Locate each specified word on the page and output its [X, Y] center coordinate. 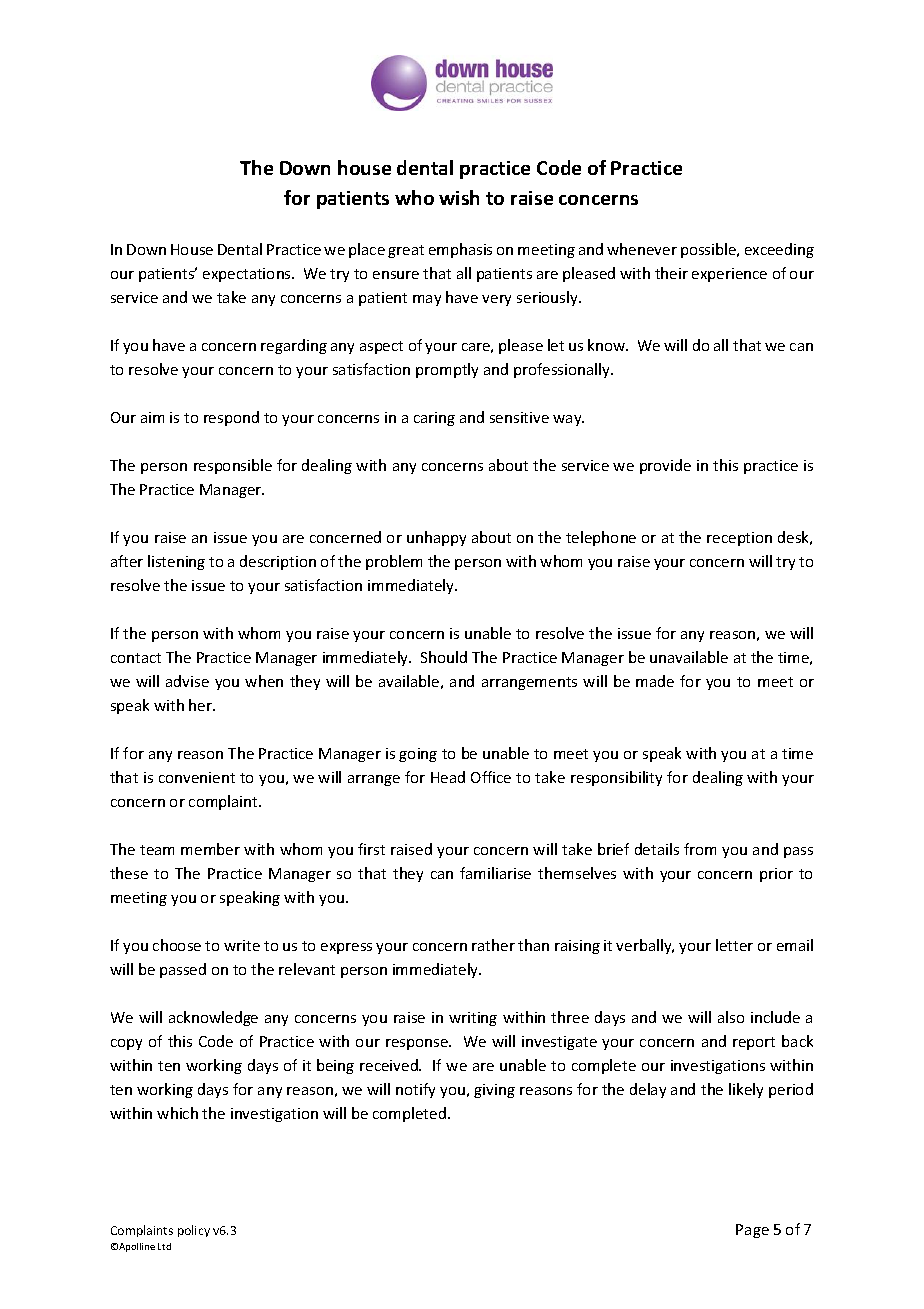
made [655, 681]
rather [493, 945]
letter [734, 945]
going [418, 755]
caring [434, 419]
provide [665, 466]
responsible [233, 466]
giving [494, 1091]
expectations [248, 275]
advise [187, 681]
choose [177, 945]
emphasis [460, 250]
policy [194, 1231]
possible [710, 250]
